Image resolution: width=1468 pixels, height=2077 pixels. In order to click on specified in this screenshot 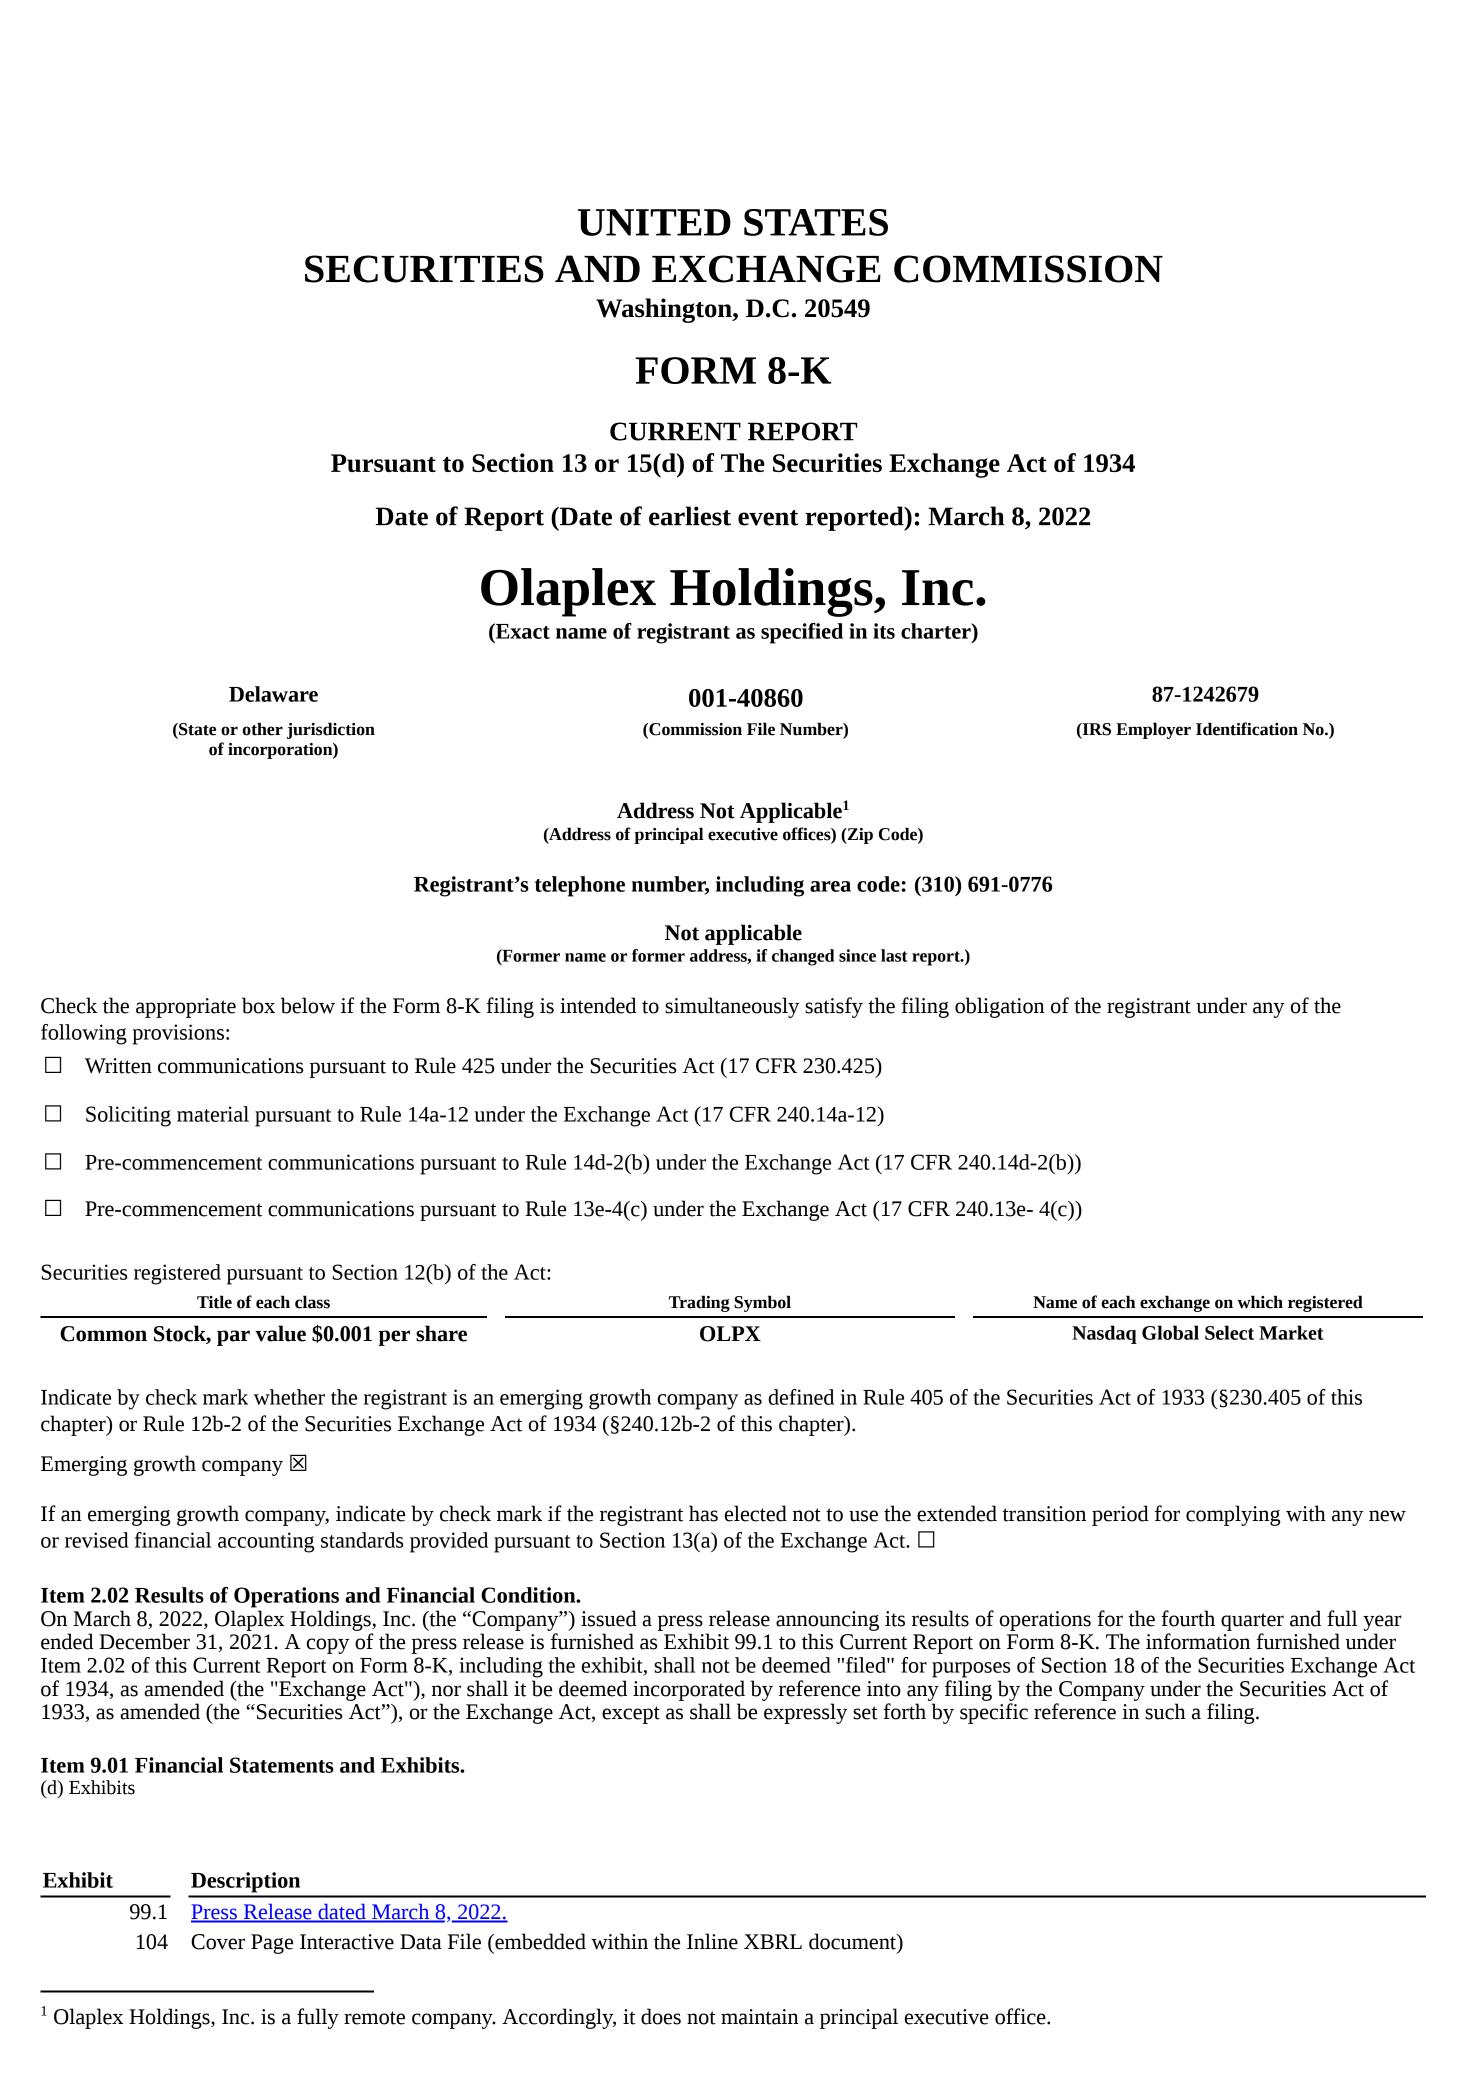, I will do `click(802, 633)`.
